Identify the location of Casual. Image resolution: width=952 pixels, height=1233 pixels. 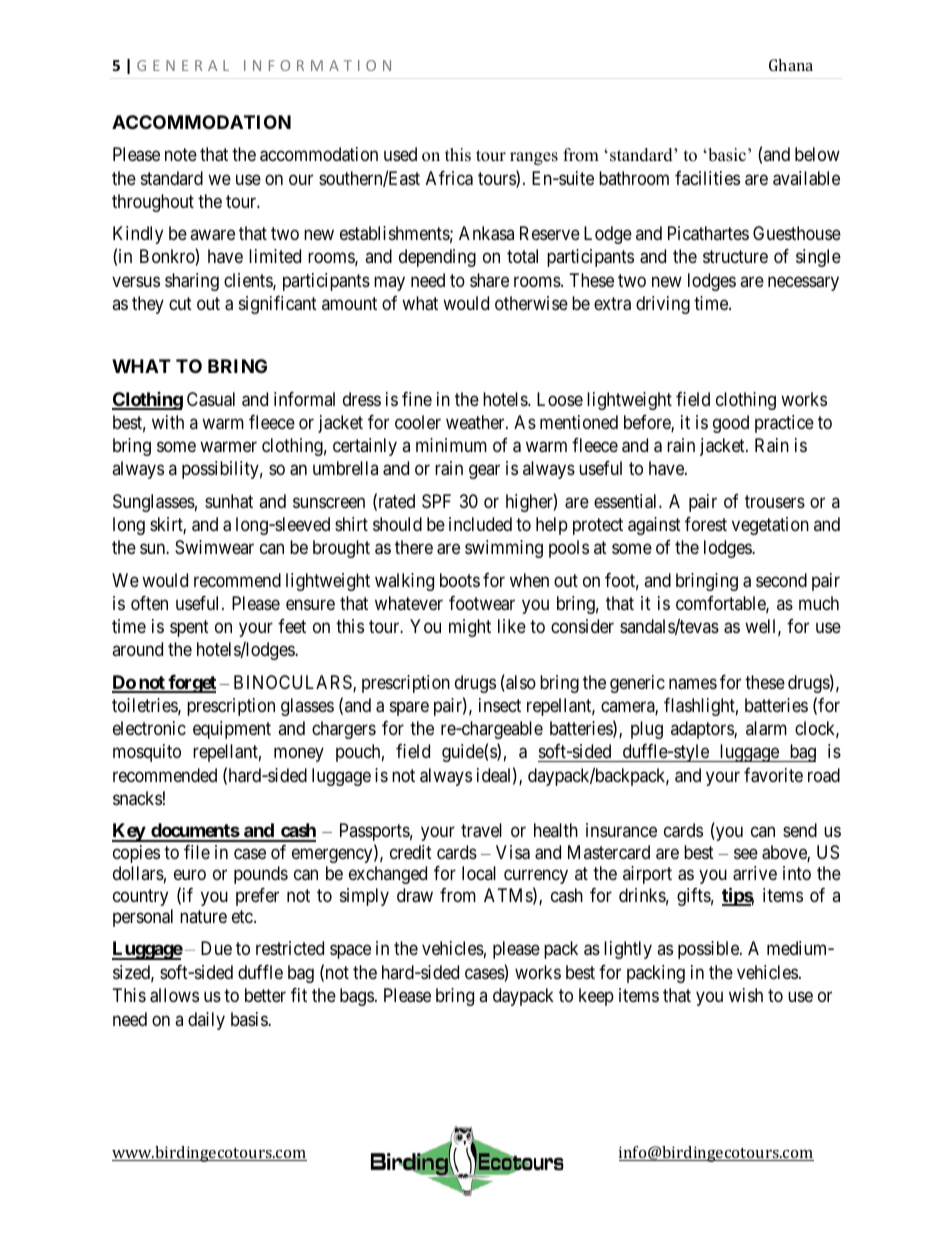
(211, 399).
